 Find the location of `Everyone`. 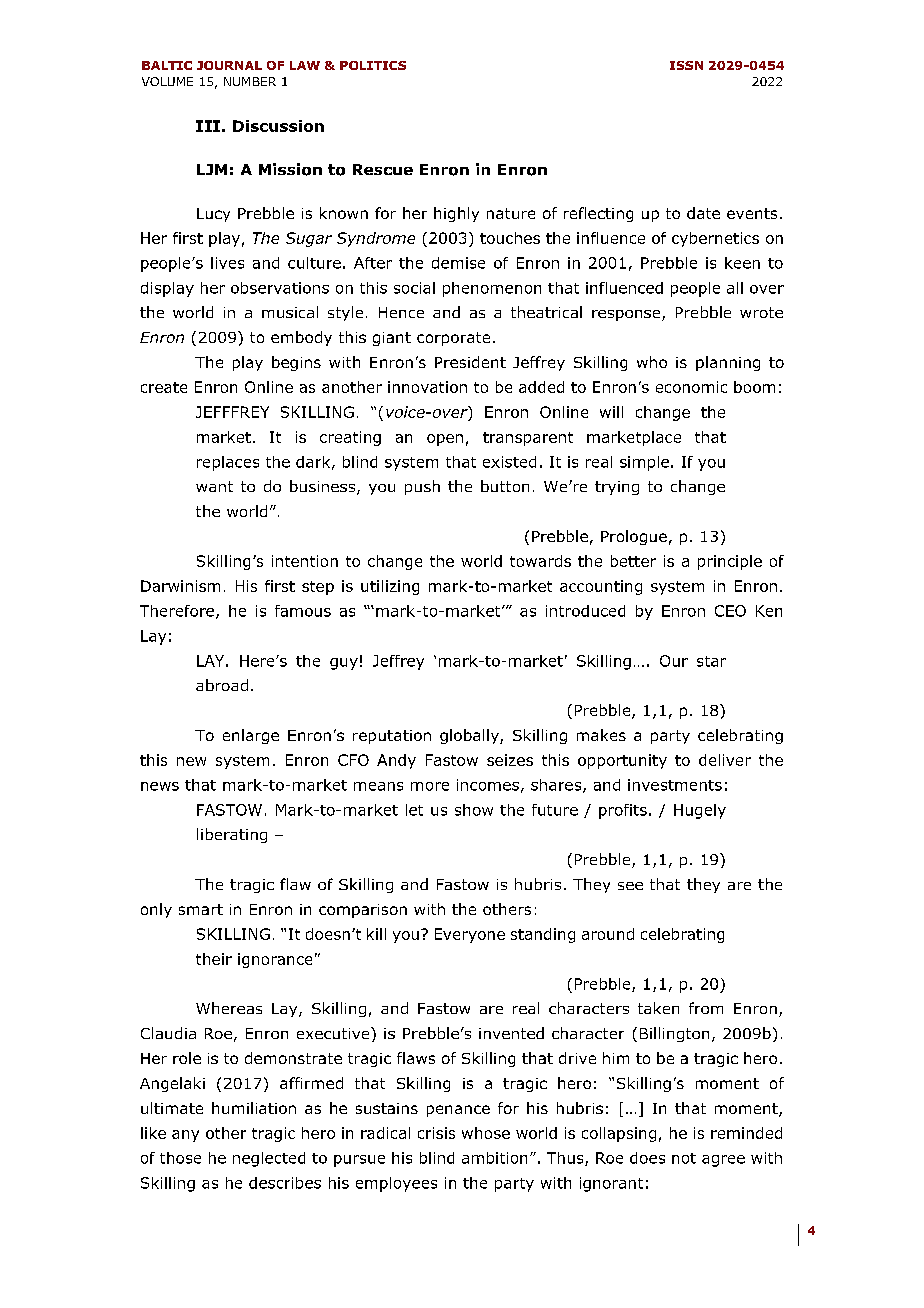

Everyone is located at coordinates (470, 935).
